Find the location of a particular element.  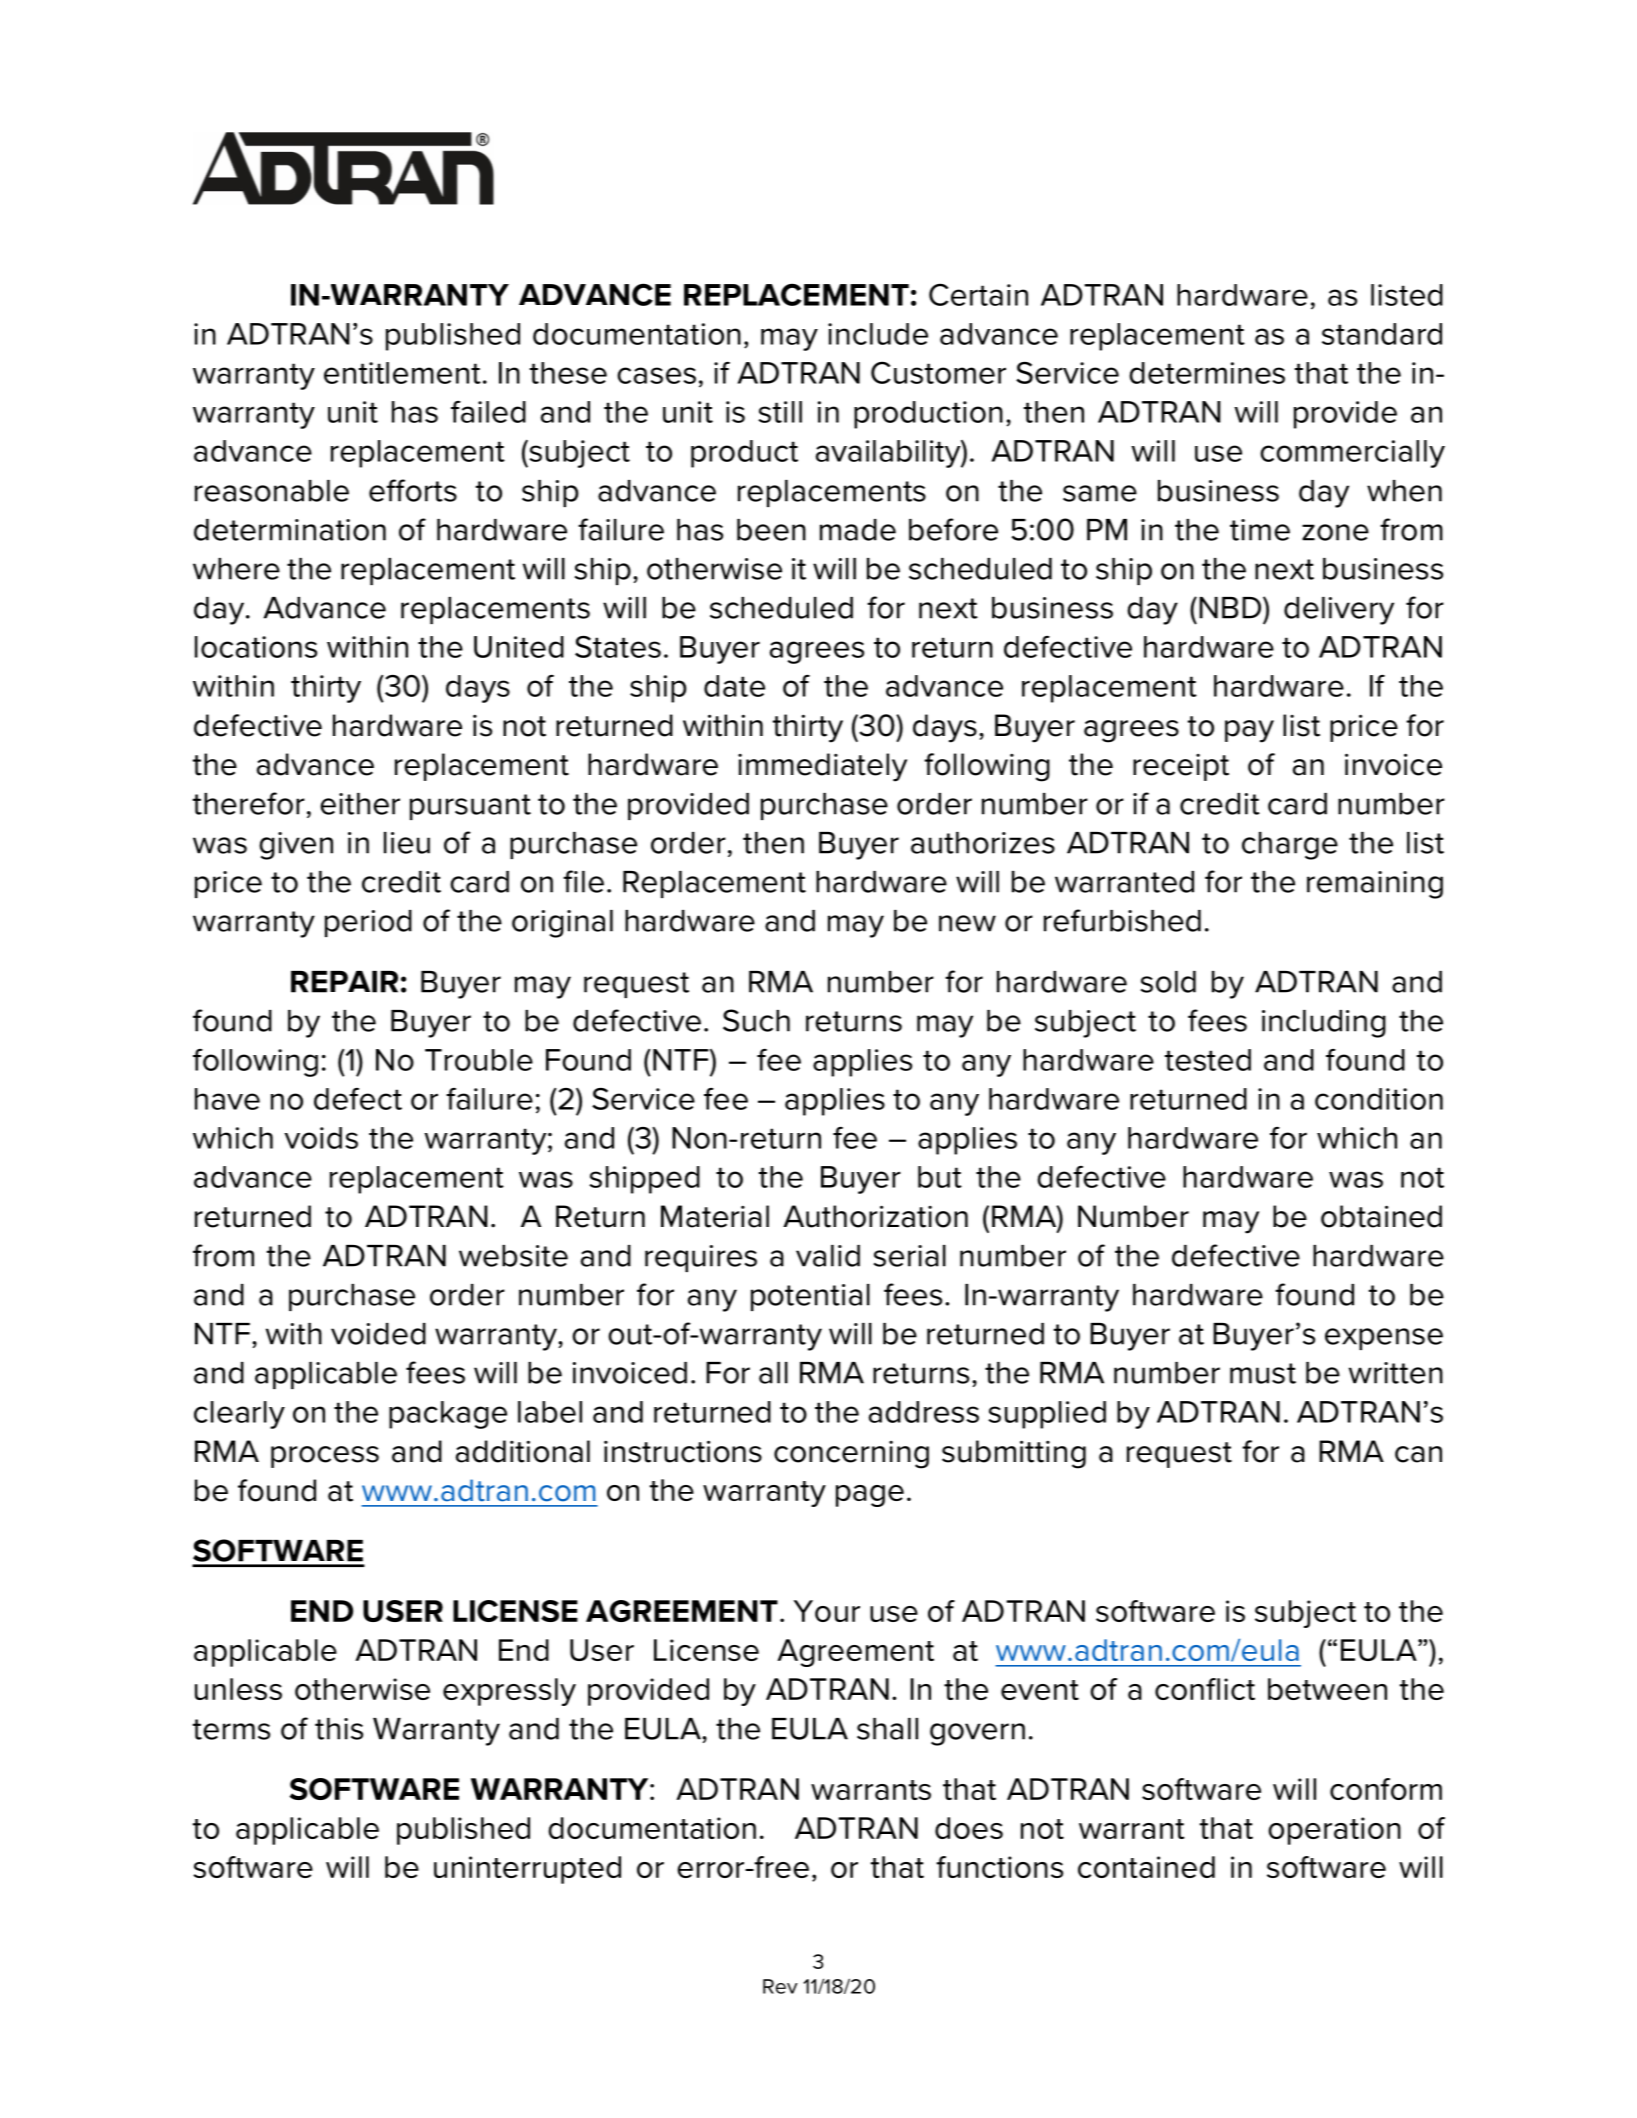

determines is located at coordinates (1207, 373).
